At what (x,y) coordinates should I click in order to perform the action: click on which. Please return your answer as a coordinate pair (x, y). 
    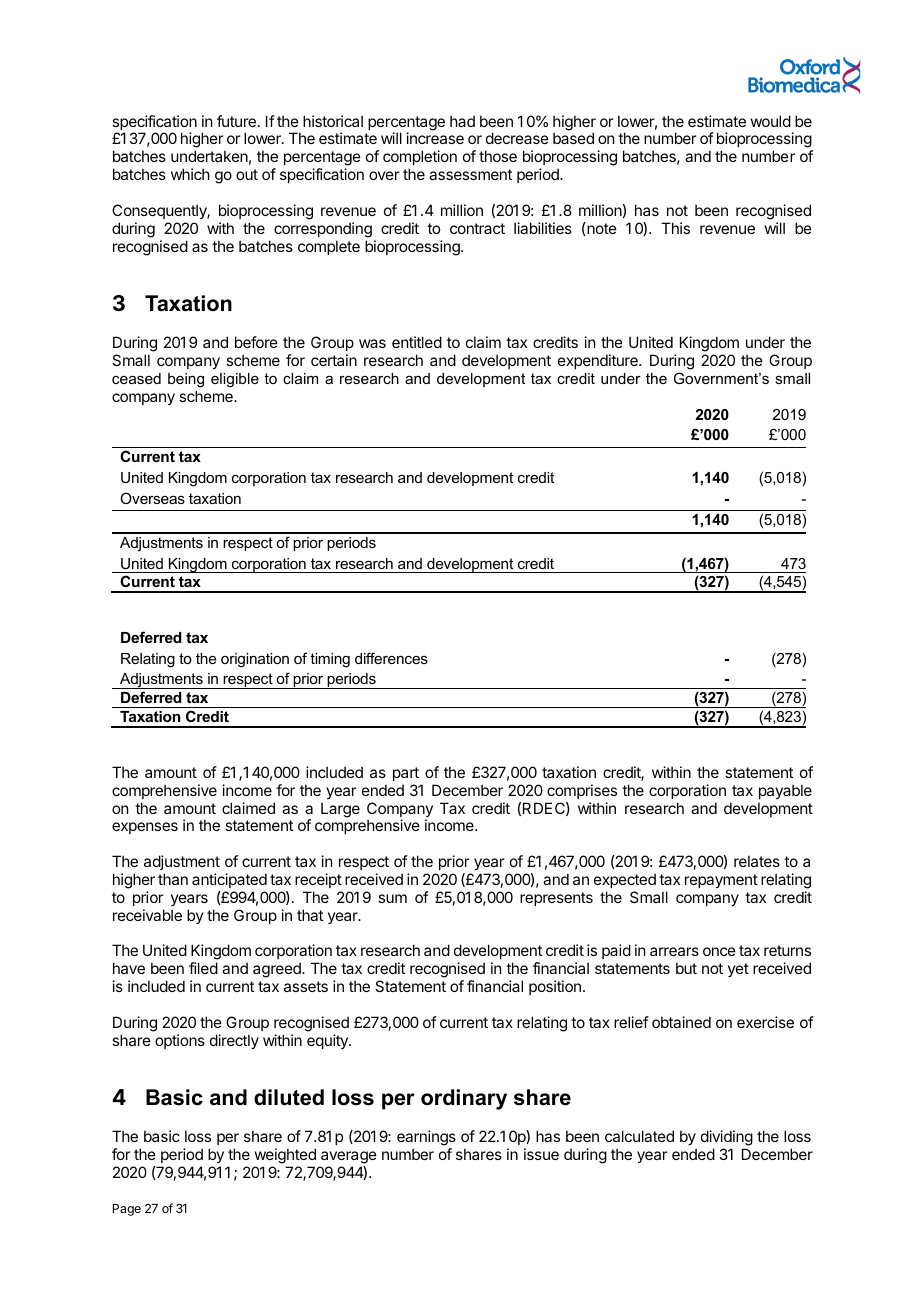
    Looking at the image, I should click on (190, 174).
